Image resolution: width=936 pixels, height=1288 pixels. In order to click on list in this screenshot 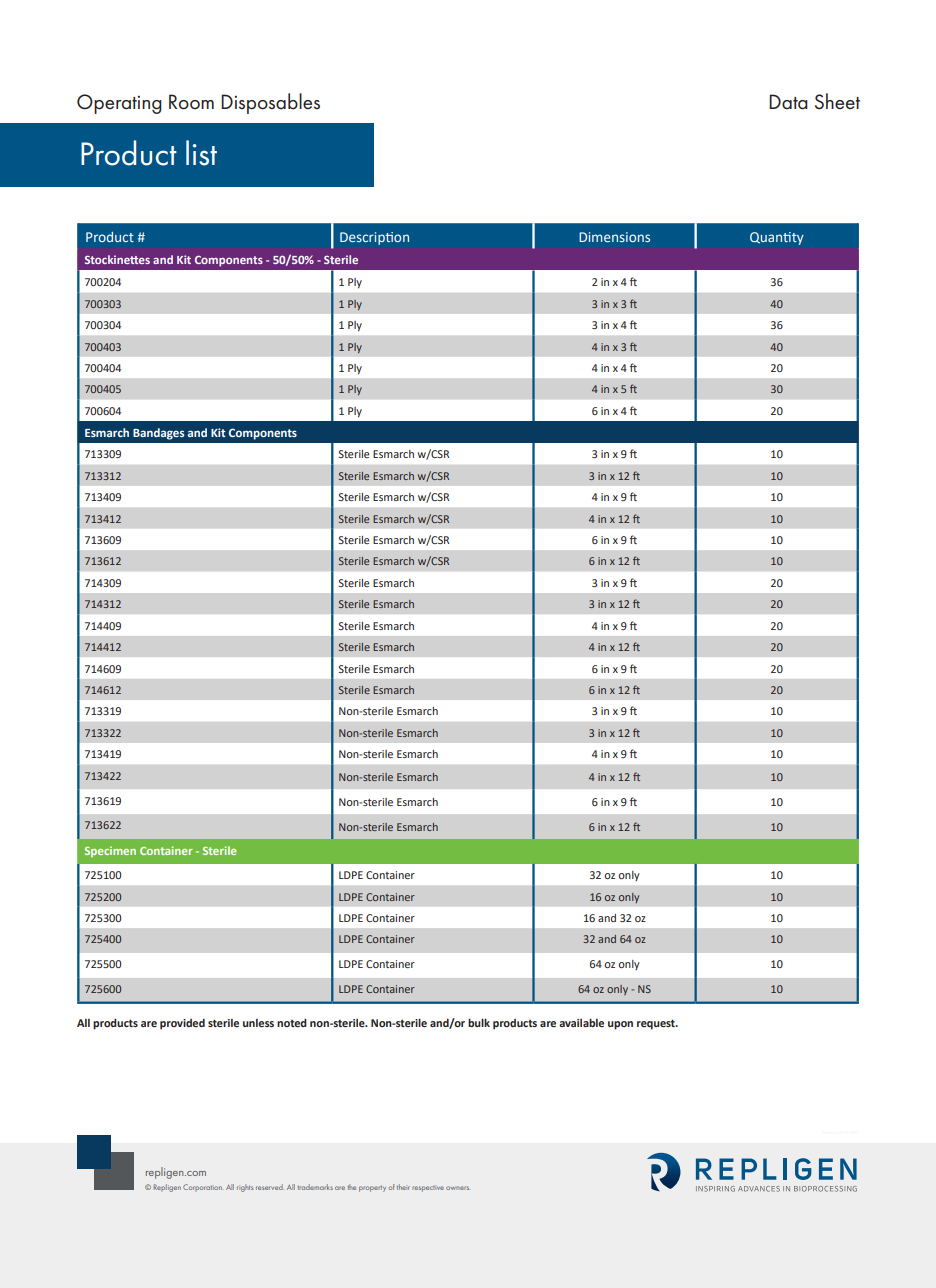, I will do `click(201, 153)`.
